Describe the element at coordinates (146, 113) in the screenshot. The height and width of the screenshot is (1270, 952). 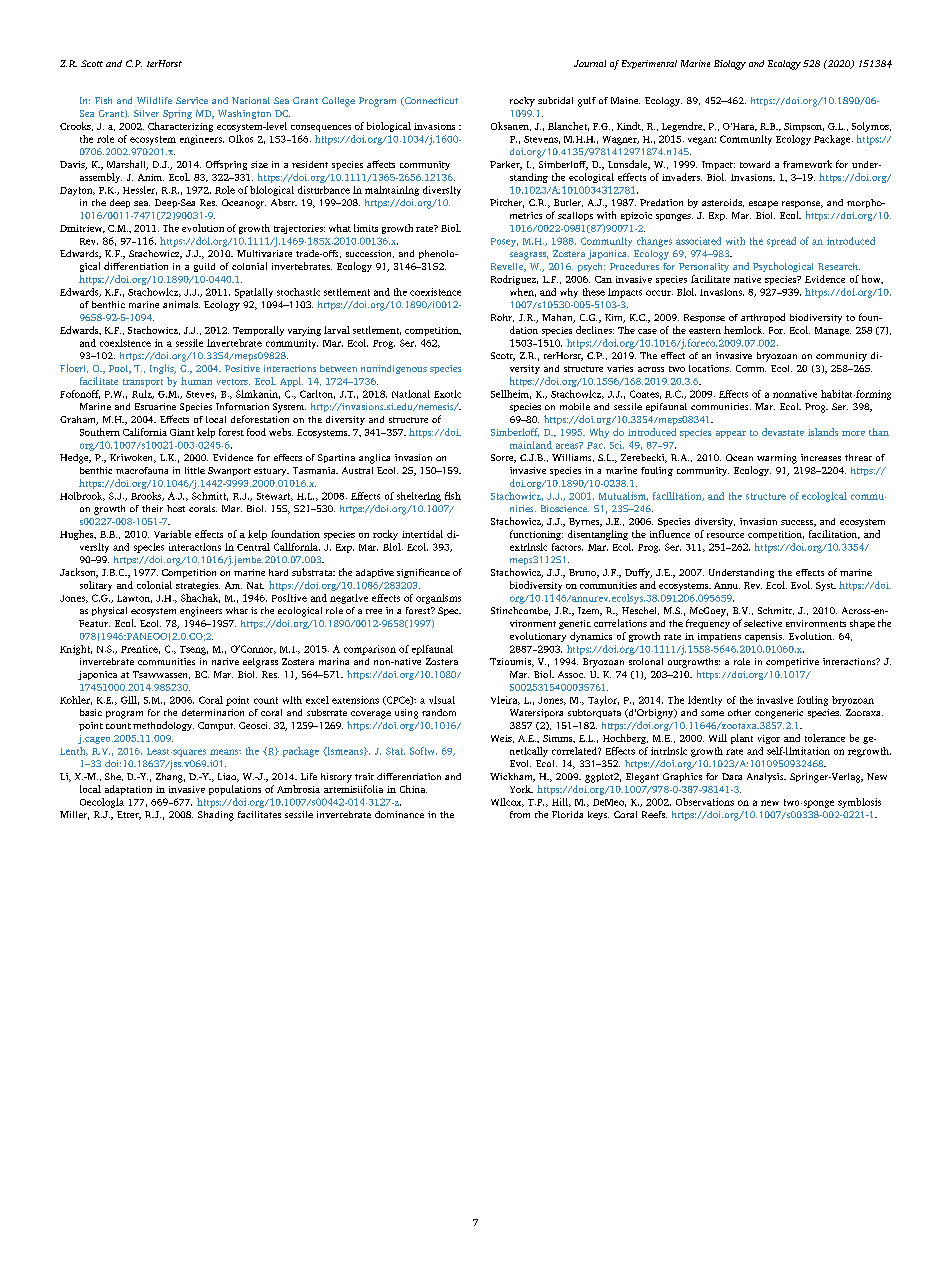
I see `Silver` at that location.
